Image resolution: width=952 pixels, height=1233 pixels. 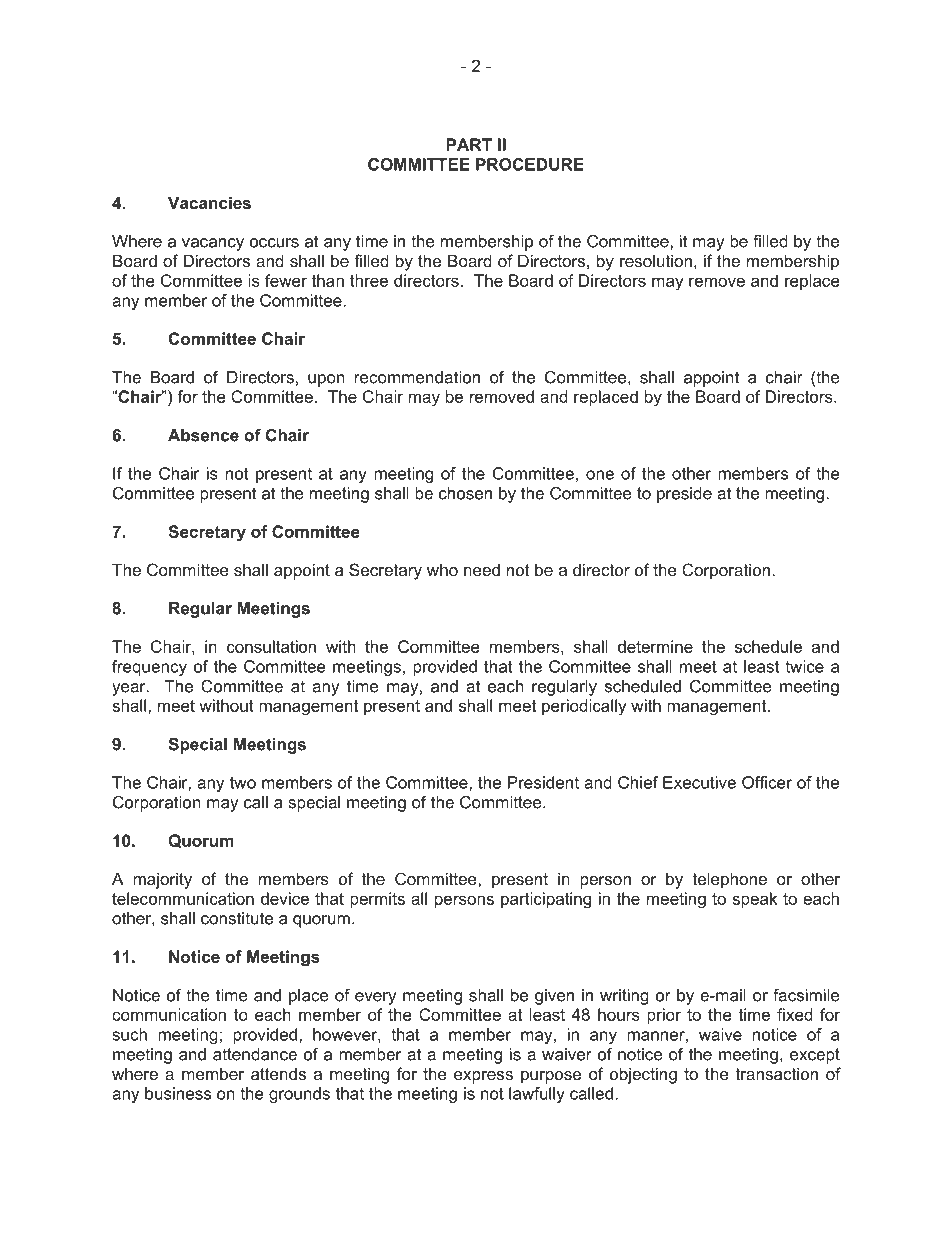 What do you see at coordinates (482, 570) in the screenshot?
I see `need` at bounding box center [482, 570].
